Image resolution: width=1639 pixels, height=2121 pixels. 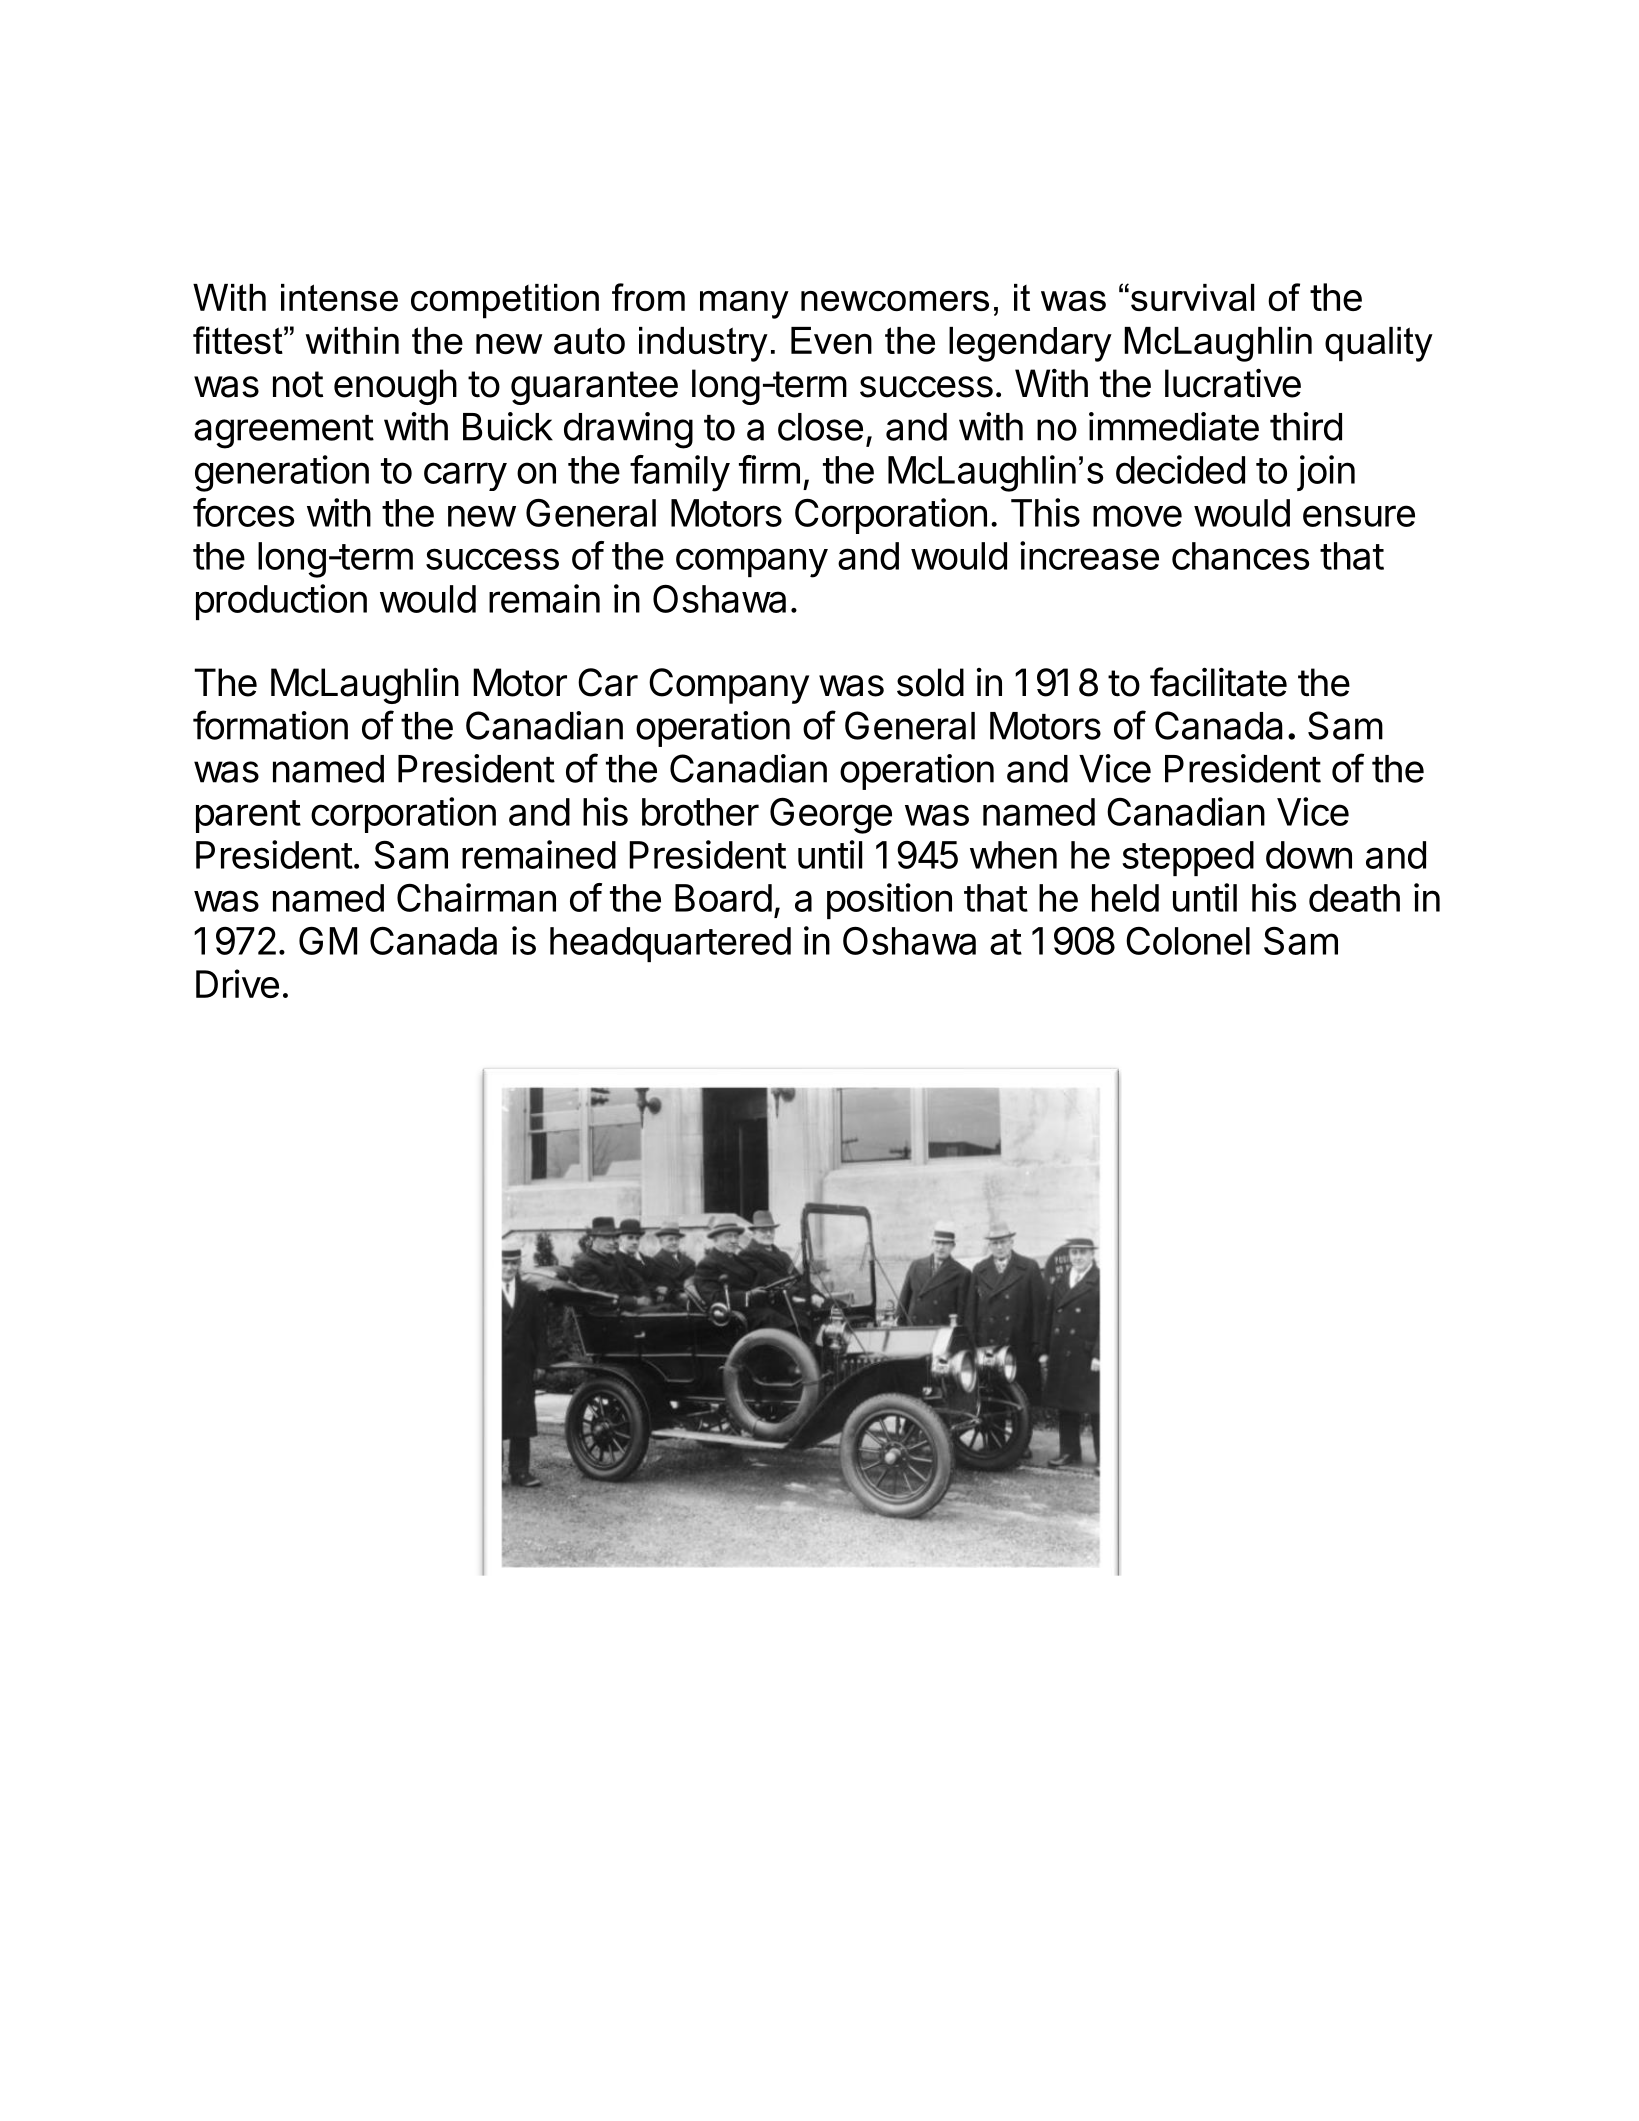 What do you see at coordinates (339, 297) in the document?
I see `intense` at bounding box center [339, 297].
